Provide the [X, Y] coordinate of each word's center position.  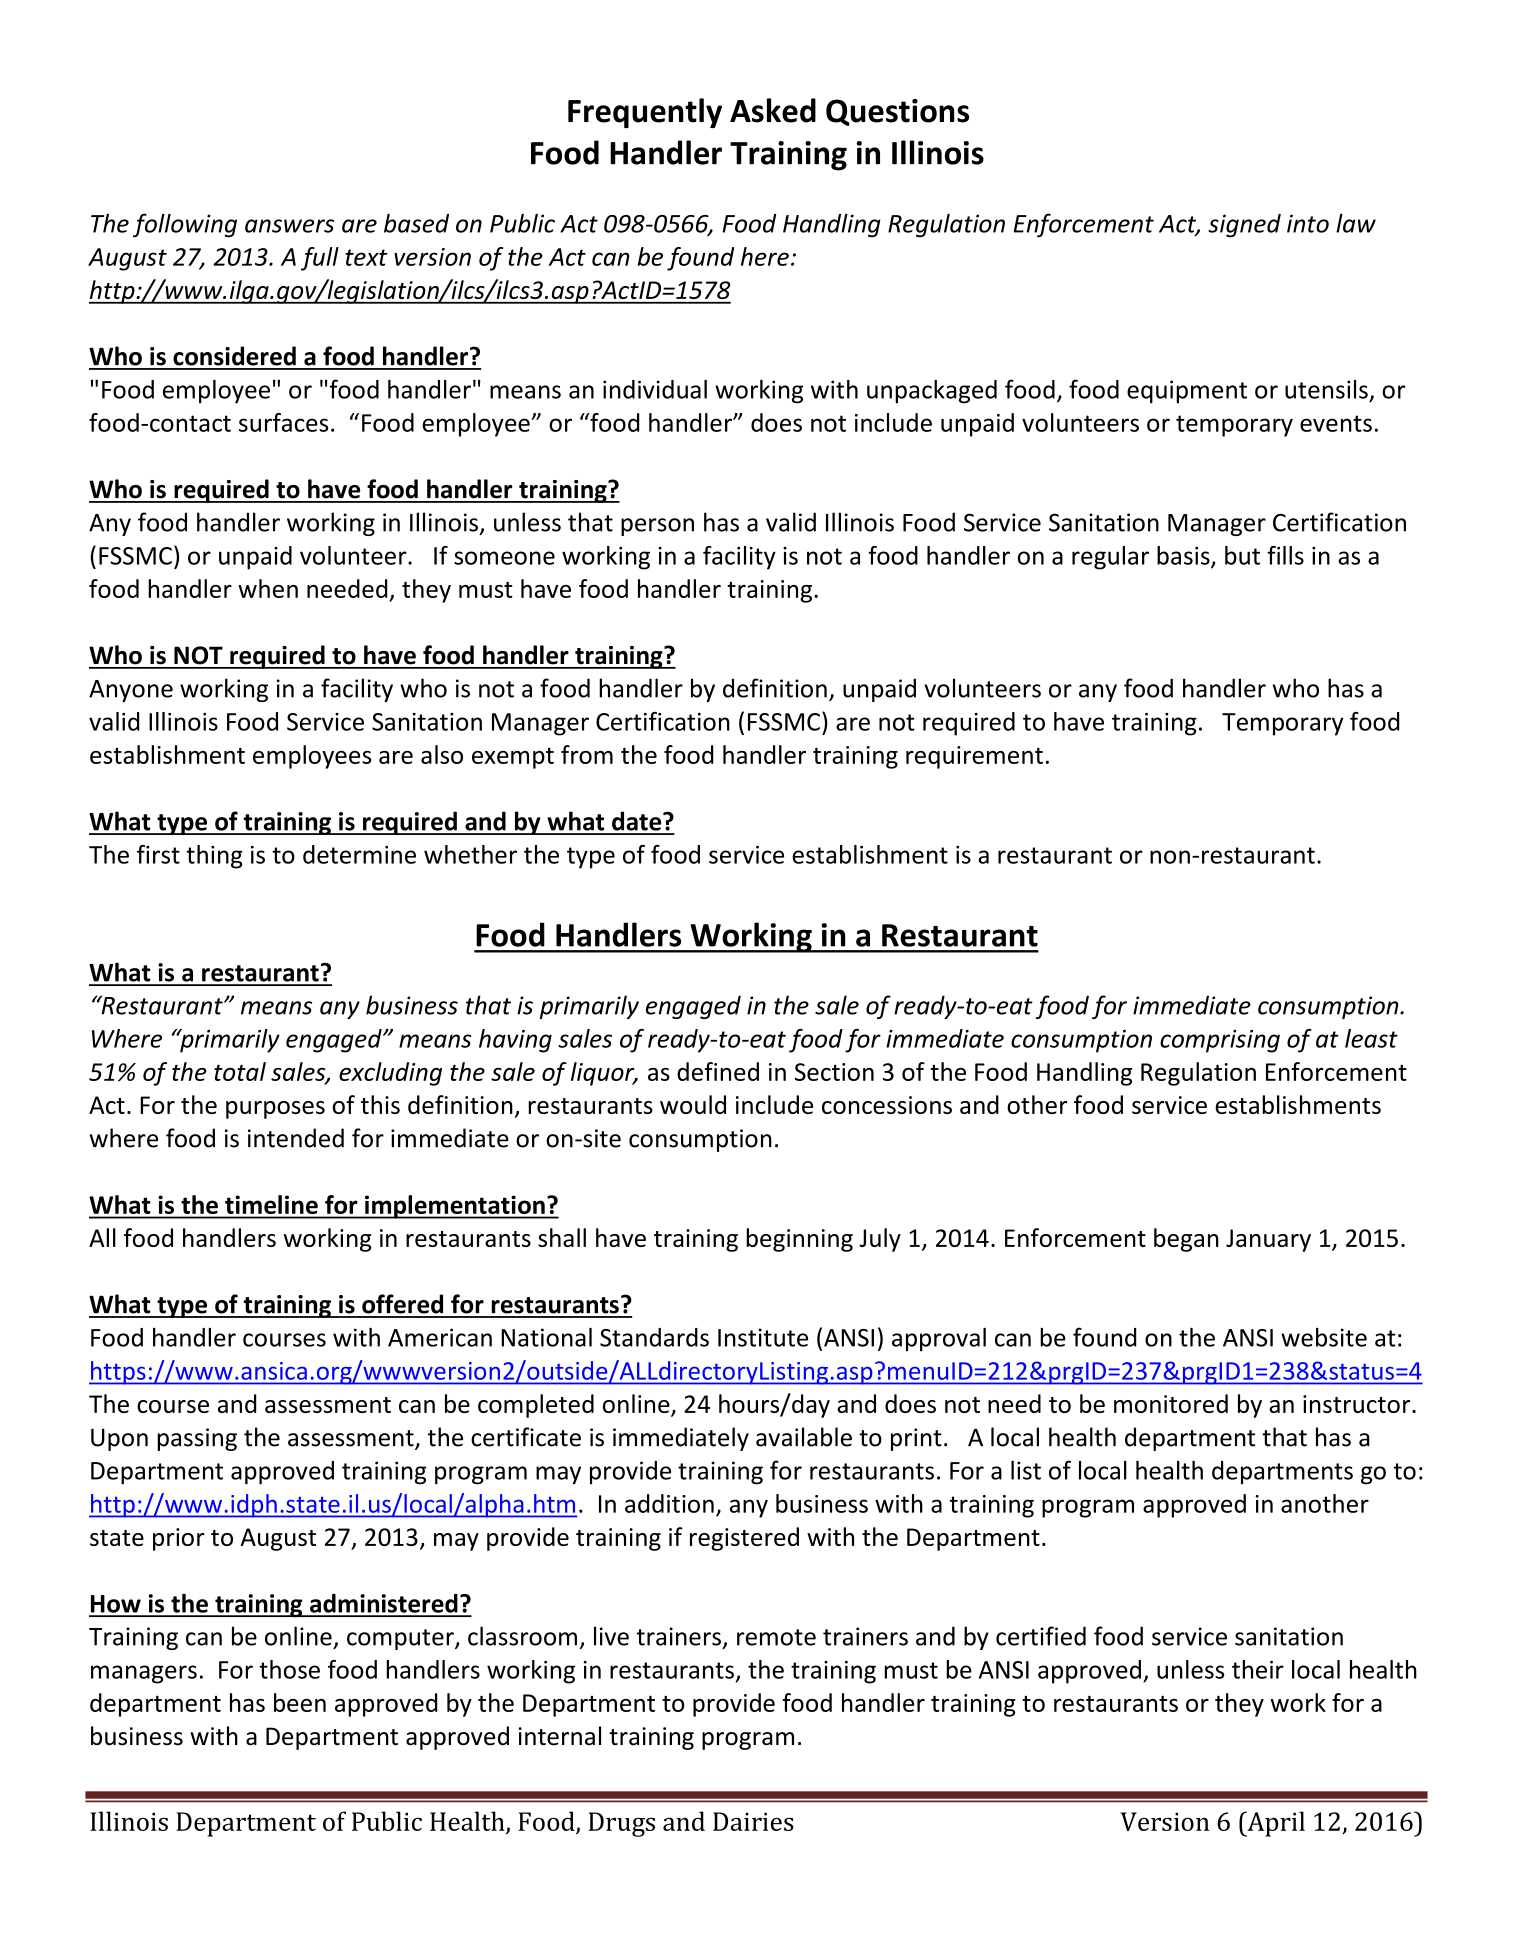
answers [289, 226]
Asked [773, 110]
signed [1244, 226]
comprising [1220, 1041]
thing [214, 857]
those [289, 1669]
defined [718, 1071]
